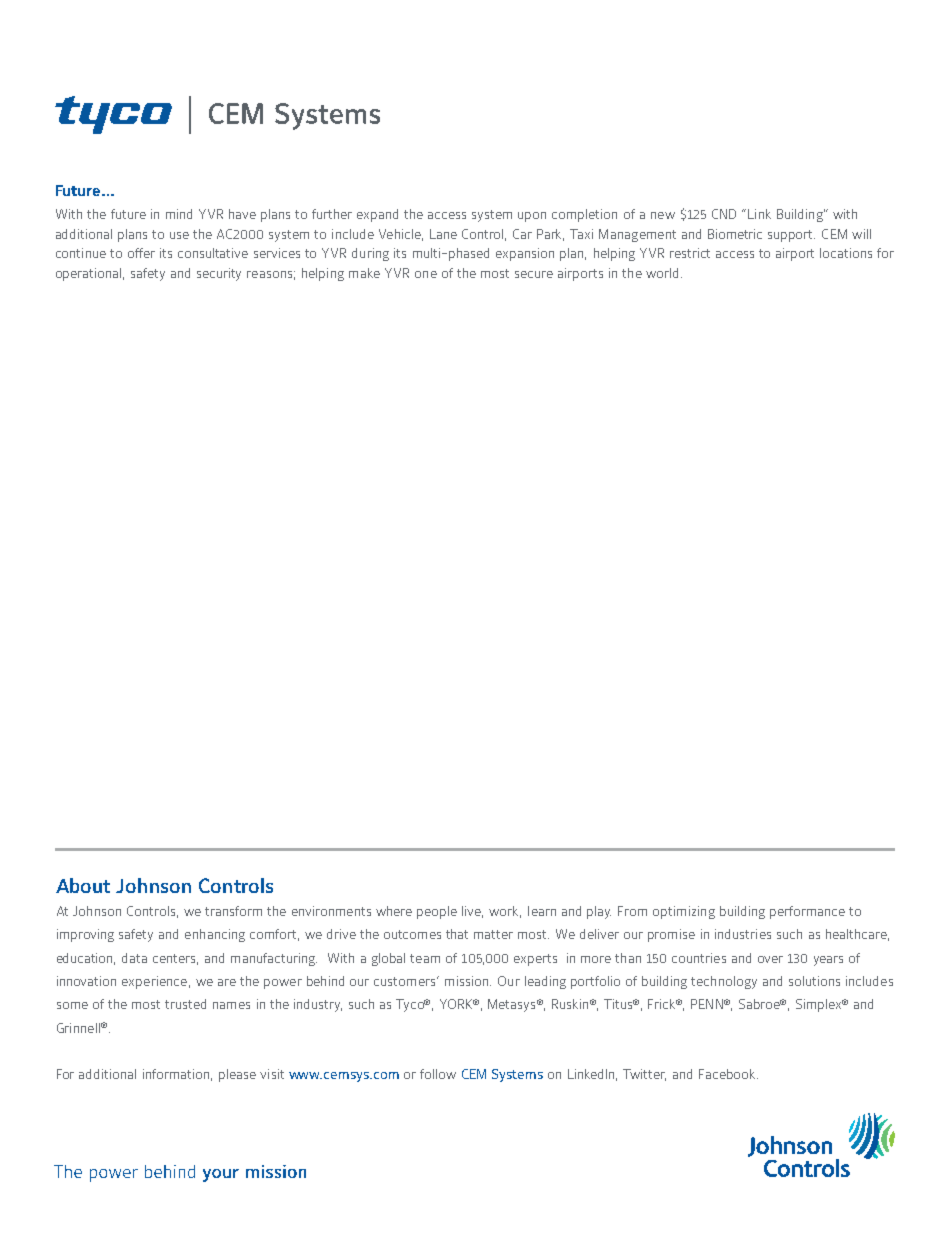  What do you see at coordinates (233, 911) in the document?
I see `transform` at bounding box center [233, 911].
